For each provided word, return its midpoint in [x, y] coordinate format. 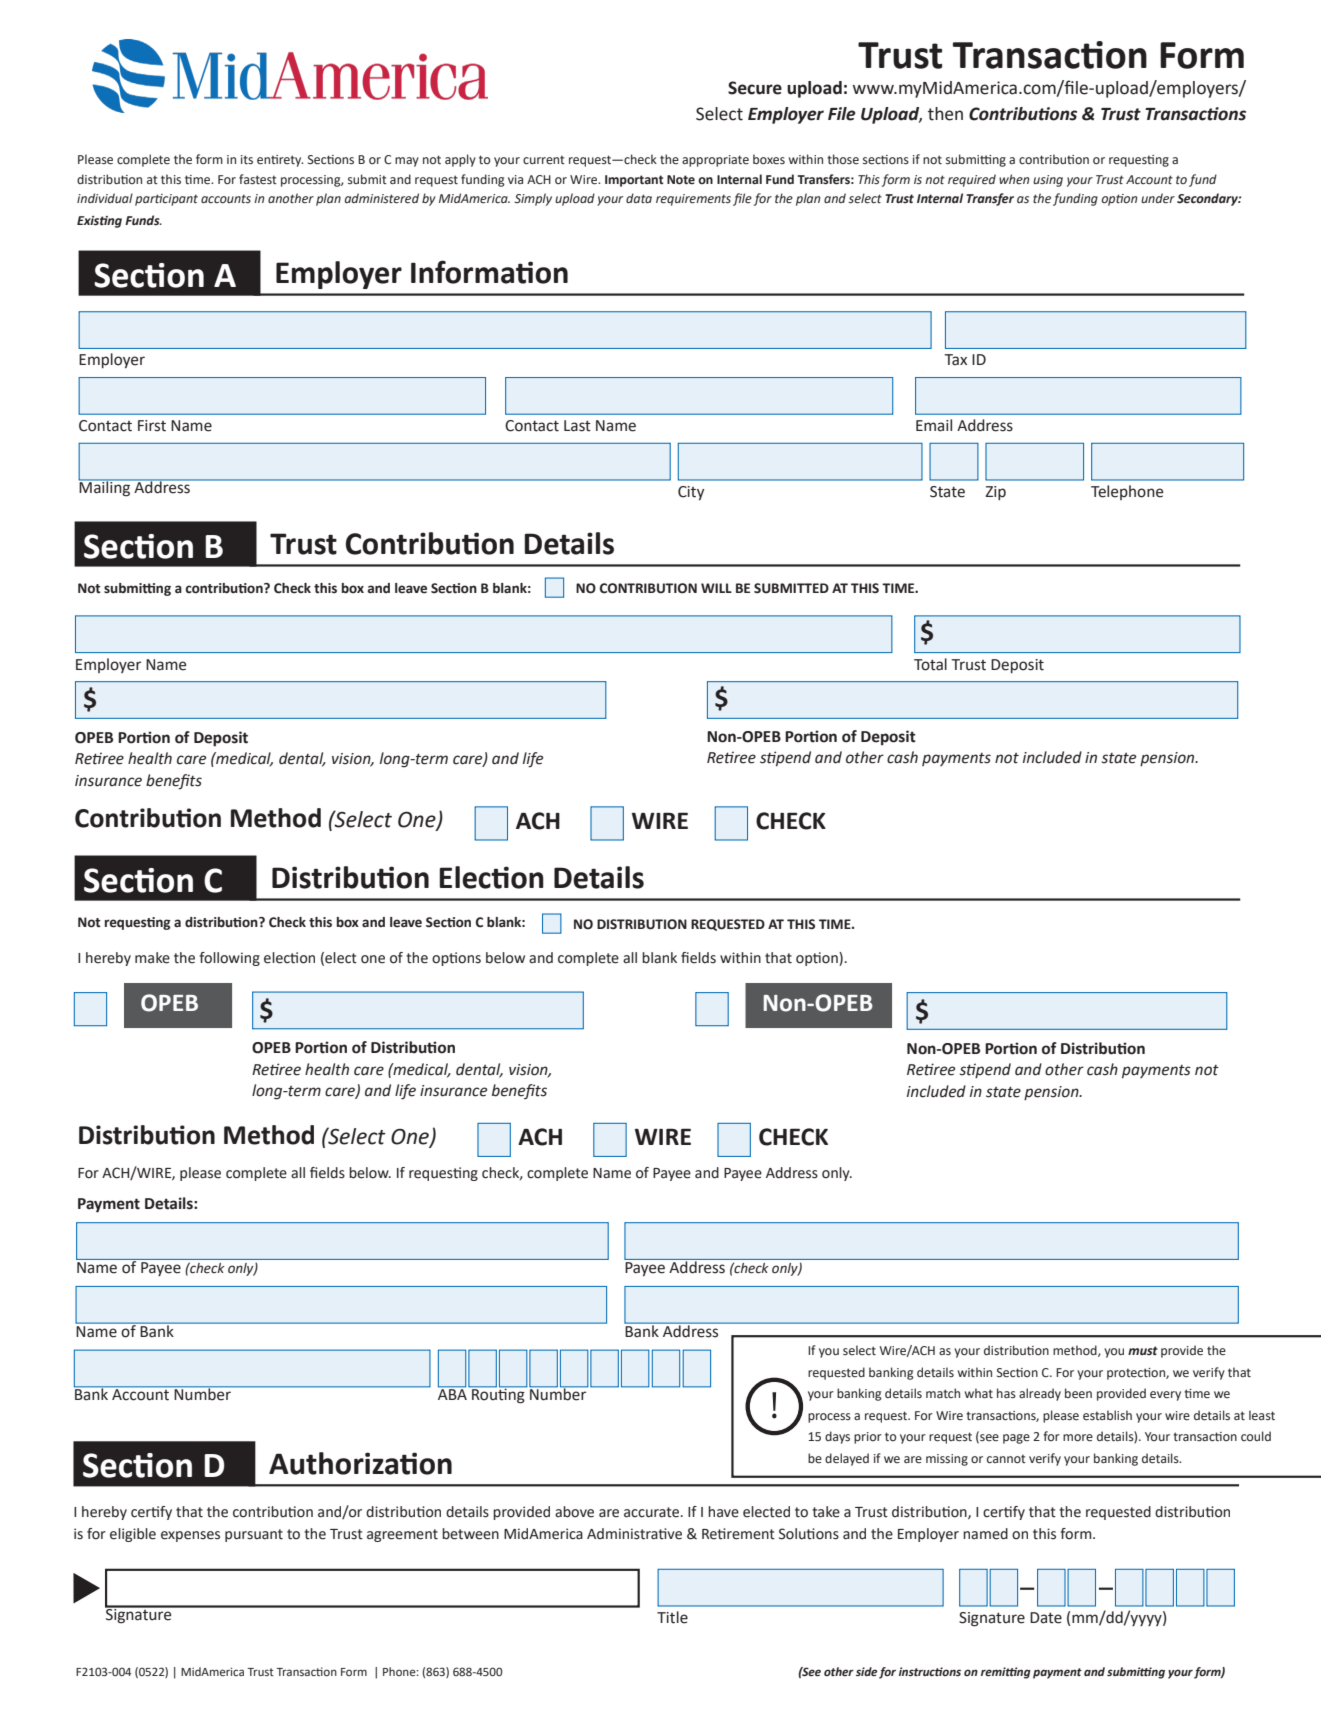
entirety [280, 161]
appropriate [715, 161]
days [837, 1437]
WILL [716, 588]
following [229, 959]
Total [930, 664]
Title [672, 1617]
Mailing [105, 487]
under [1158, 198]
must [1143, 1350]
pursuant [254, 1535]
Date [1046, 1618]
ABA [452, 1393]
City [691, 493]
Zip [995, 493]
